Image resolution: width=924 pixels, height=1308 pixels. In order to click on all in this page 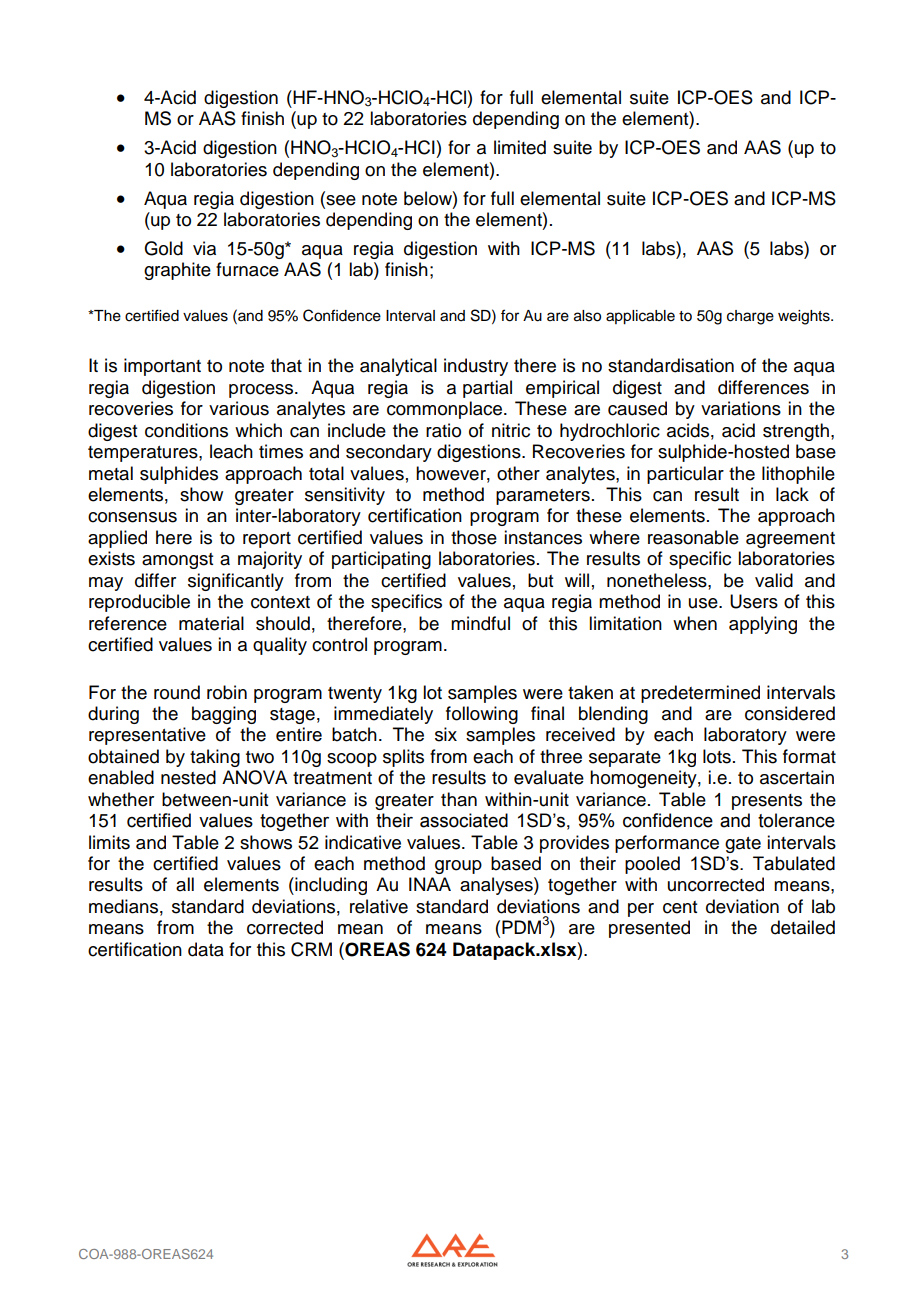, I will do `click(185, 884)`.
